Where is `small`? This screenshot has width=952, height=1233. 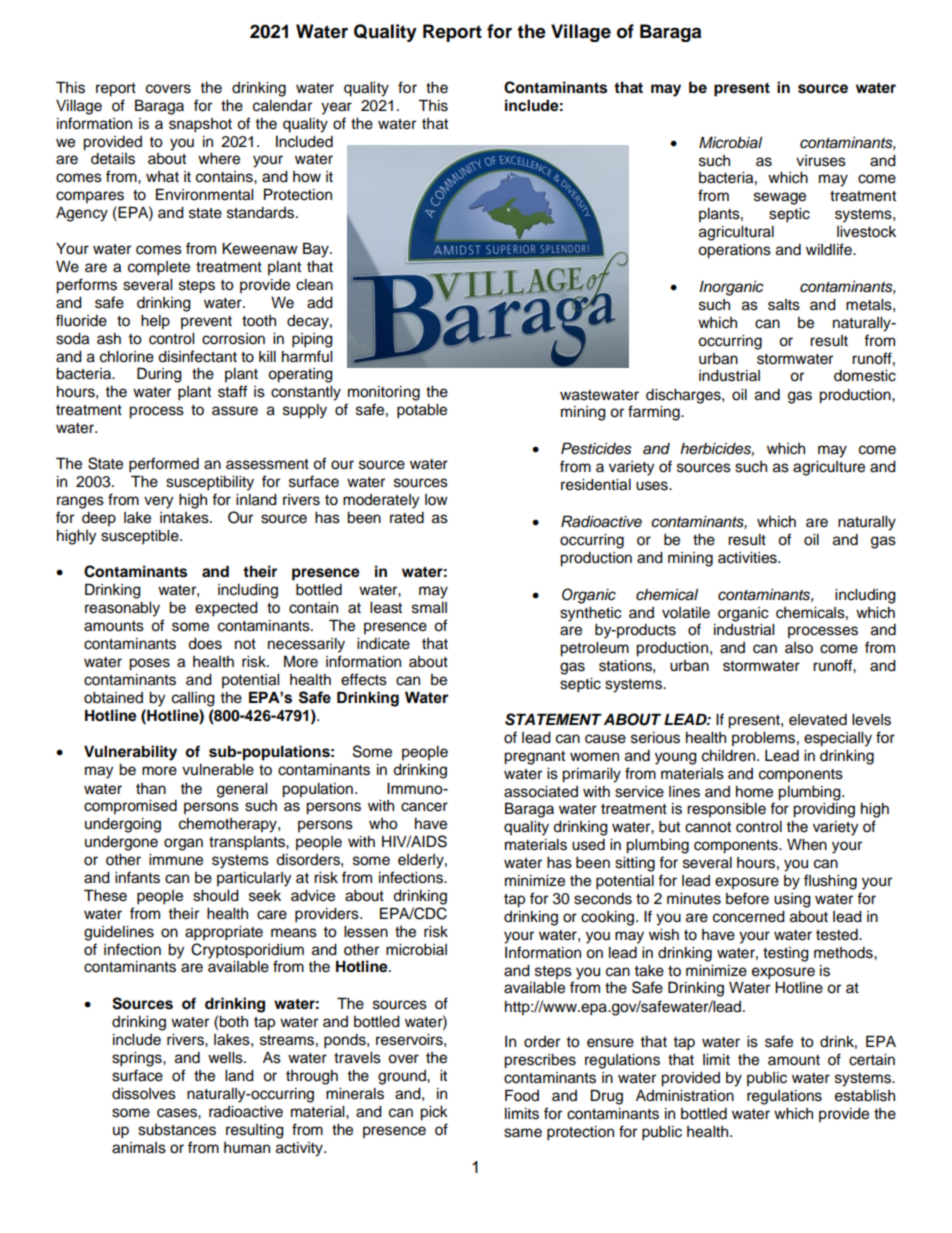
small is located at coordinates (429, 608).
